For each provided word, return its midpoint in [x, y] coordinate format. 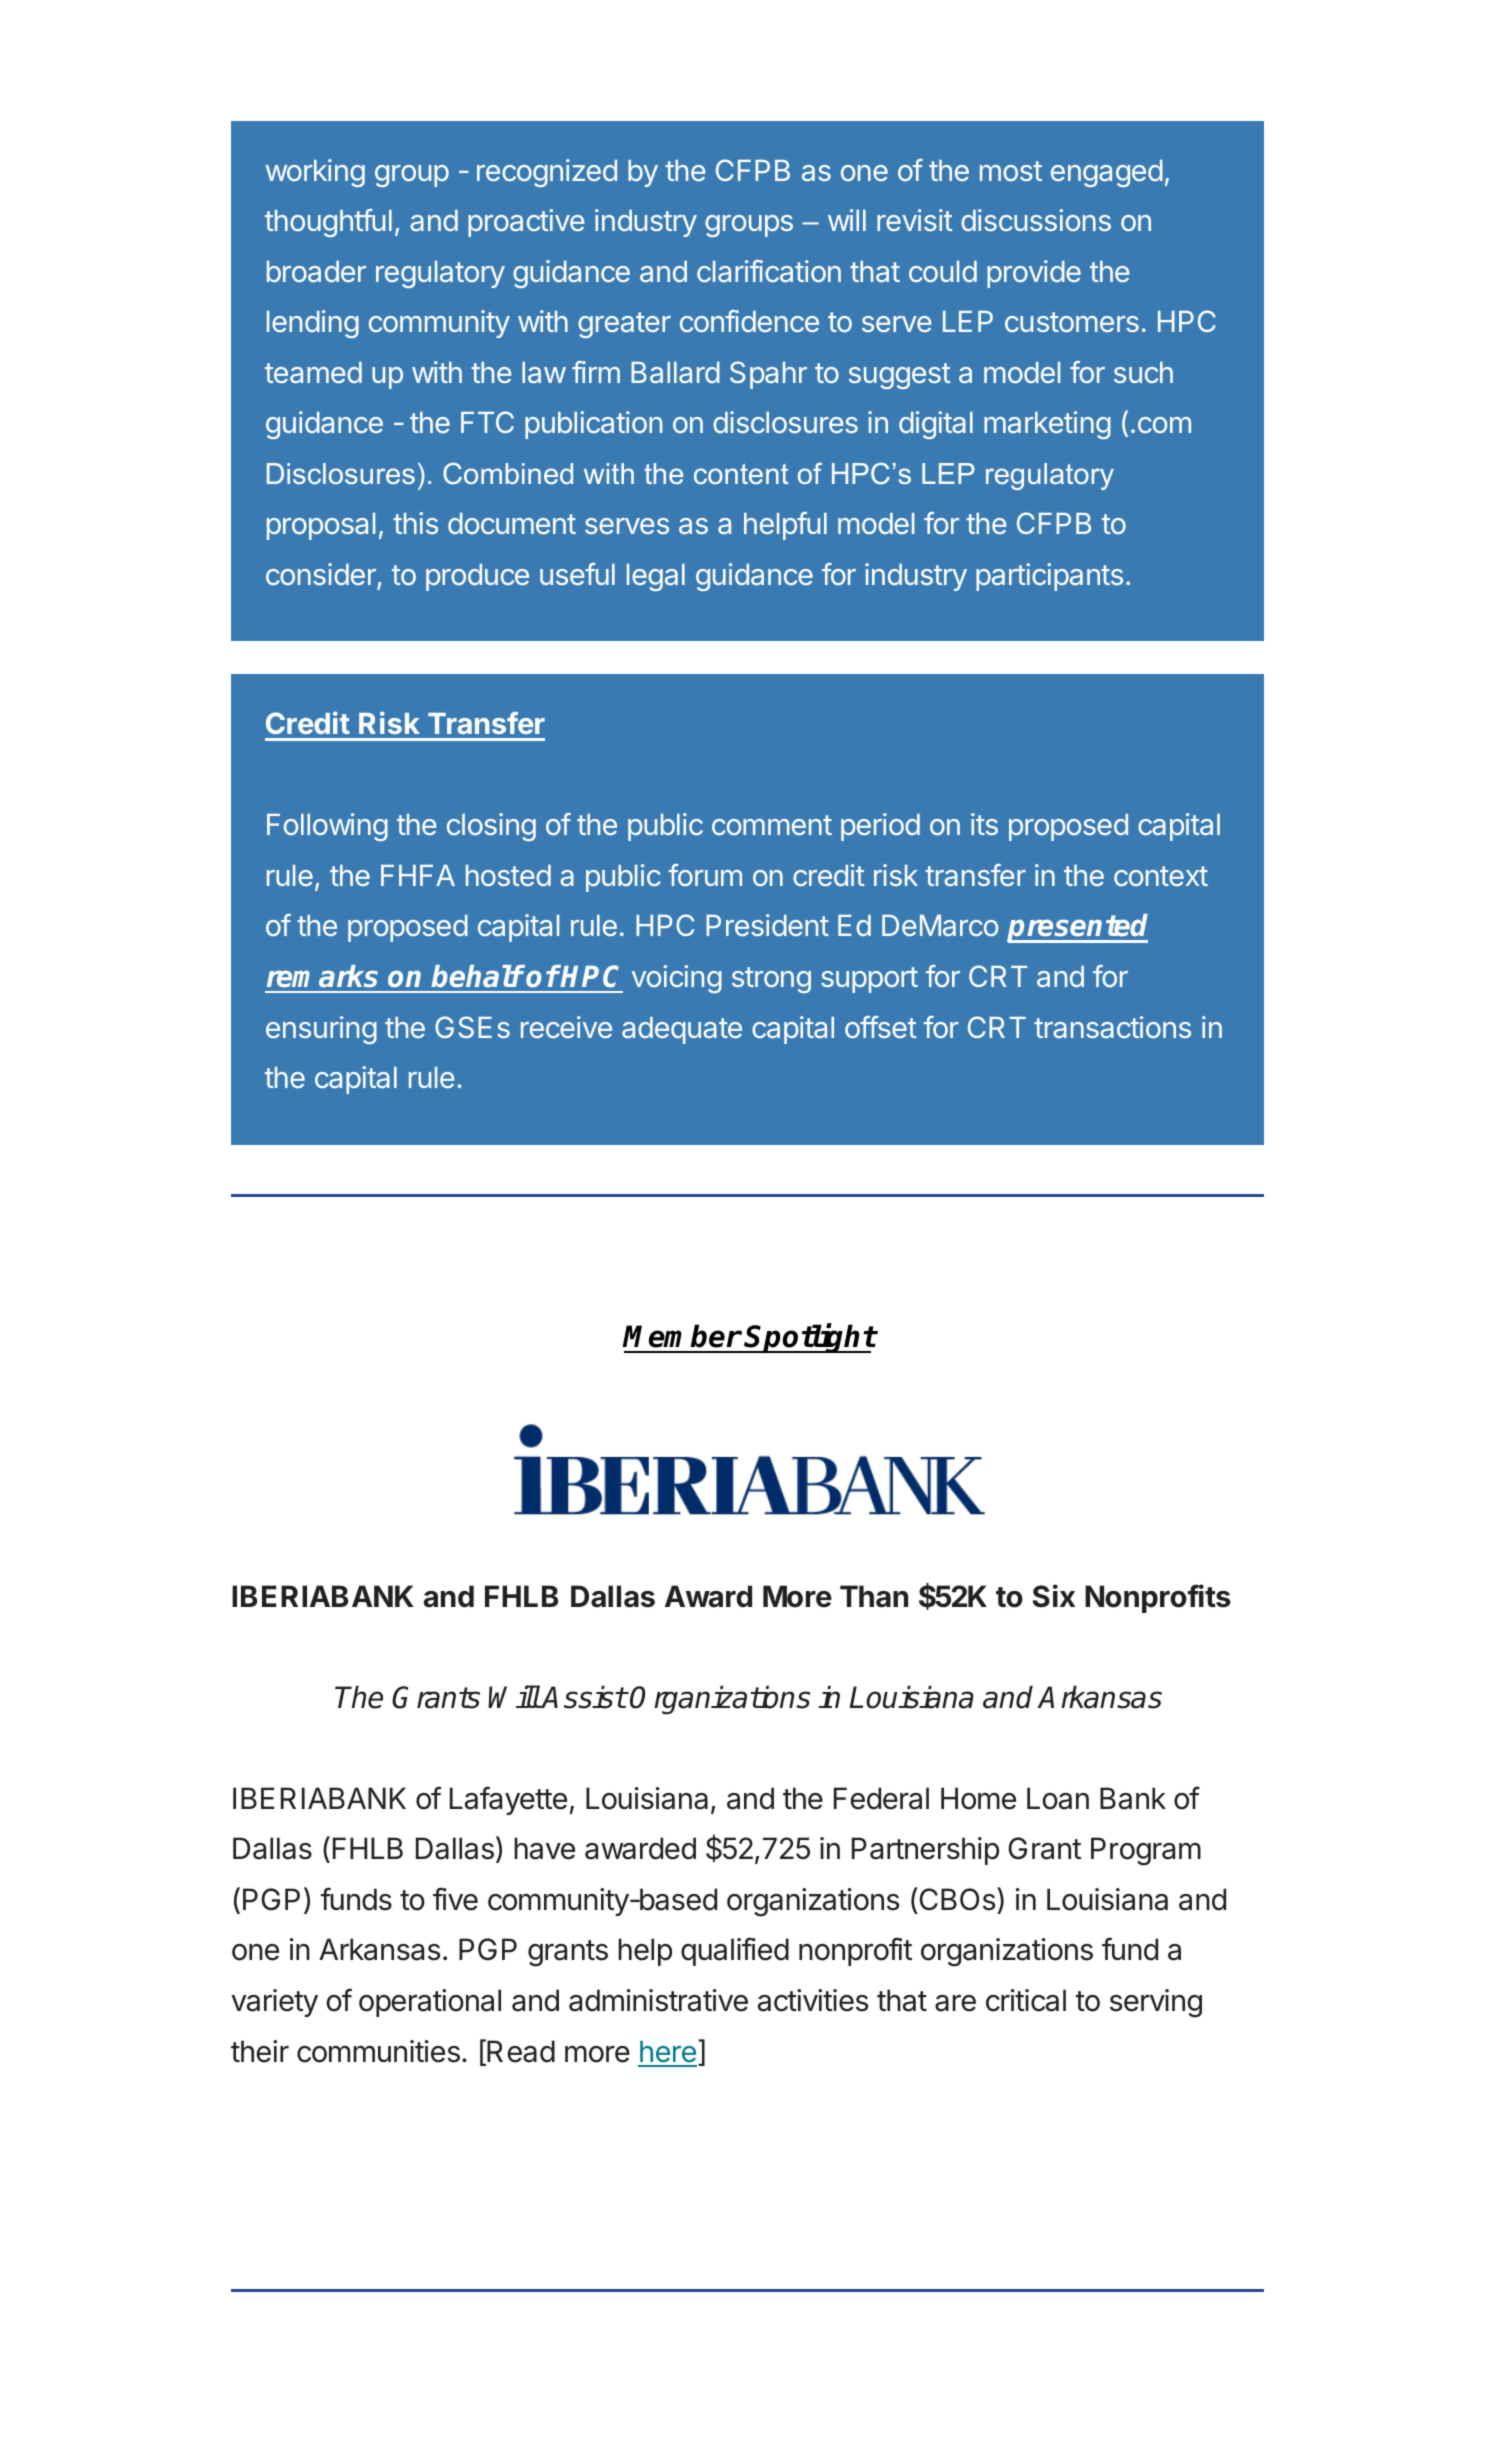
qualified [735, 1951]
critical [1026, 2000]
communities [378, 2051]
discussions [1036, 220]
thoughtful [328, 223]
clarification [769, 271]
